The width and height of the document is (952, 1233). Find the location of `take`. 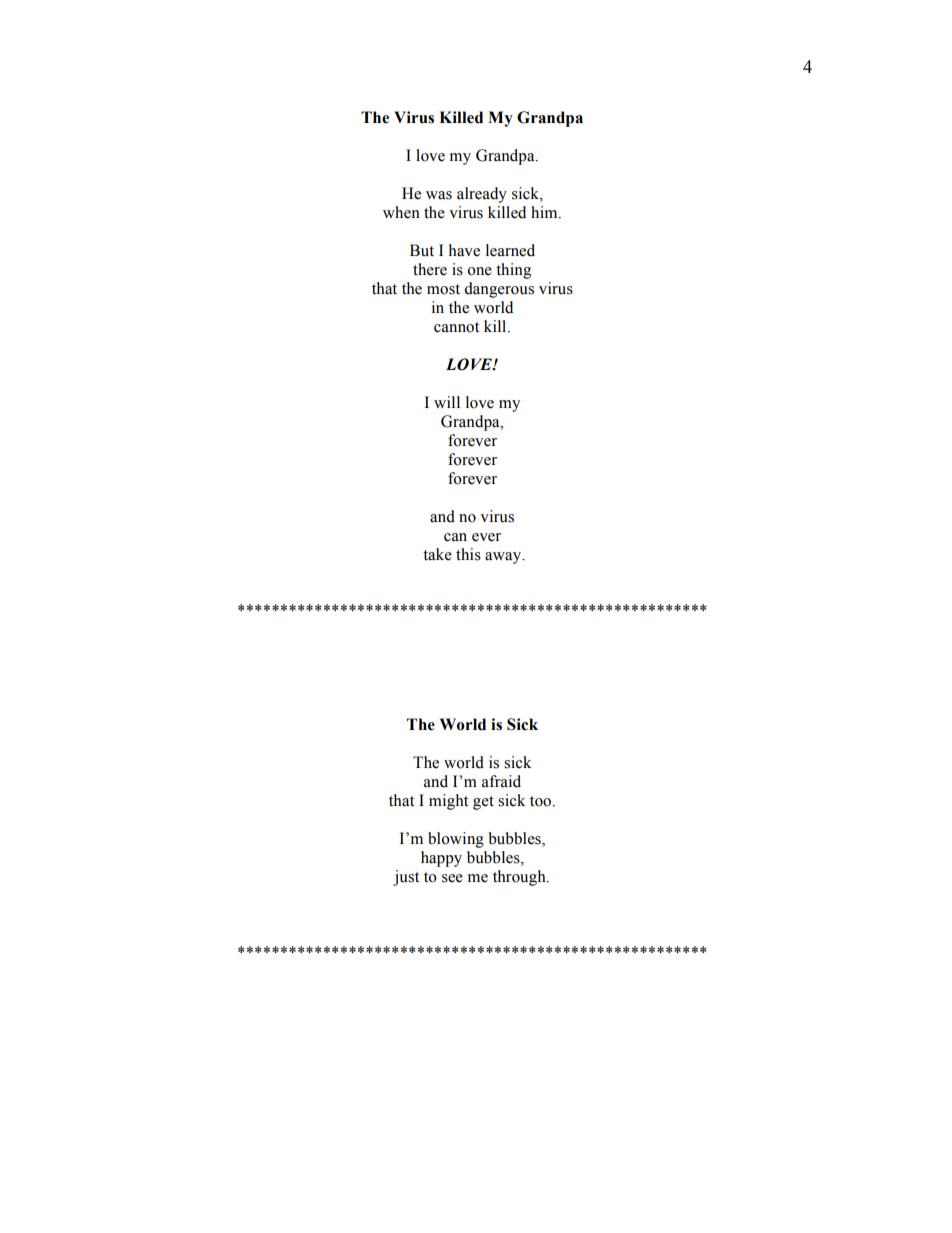

take is located at coordinates (437, 554).
